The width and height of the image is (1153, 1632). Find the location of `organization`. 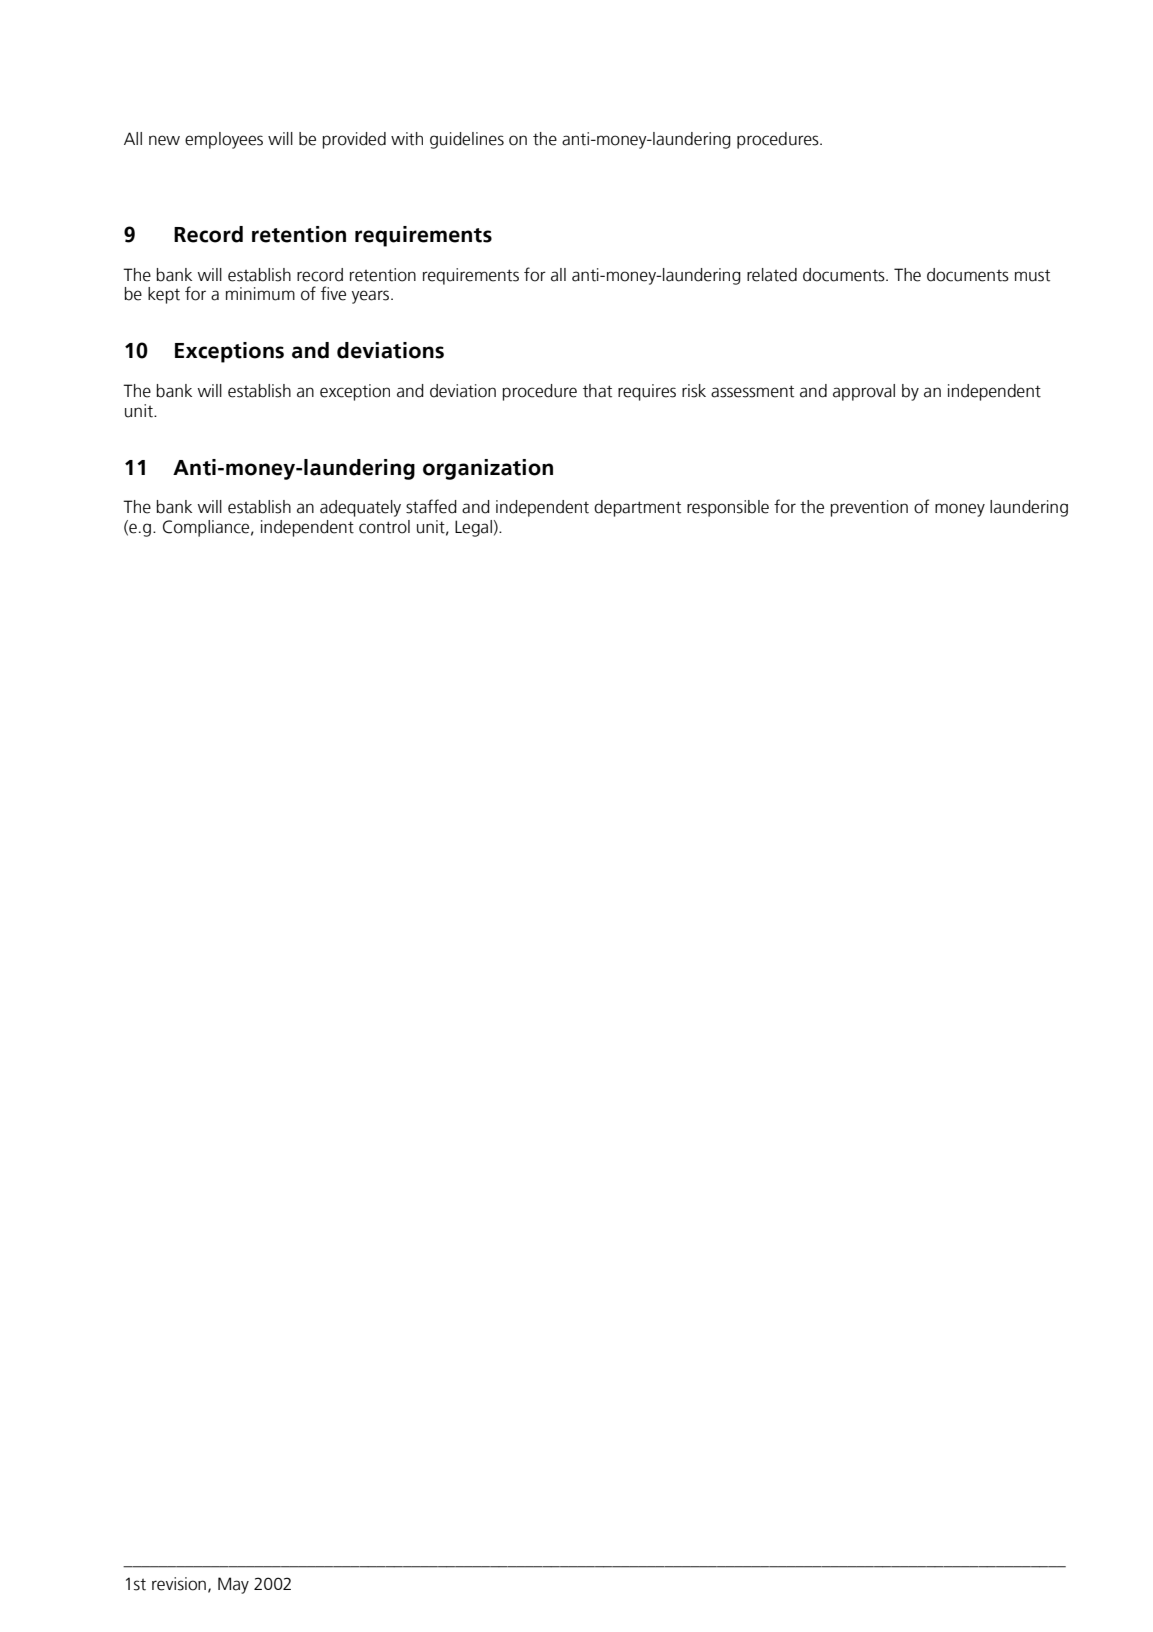

organization is located at coordinates (488, 469).
